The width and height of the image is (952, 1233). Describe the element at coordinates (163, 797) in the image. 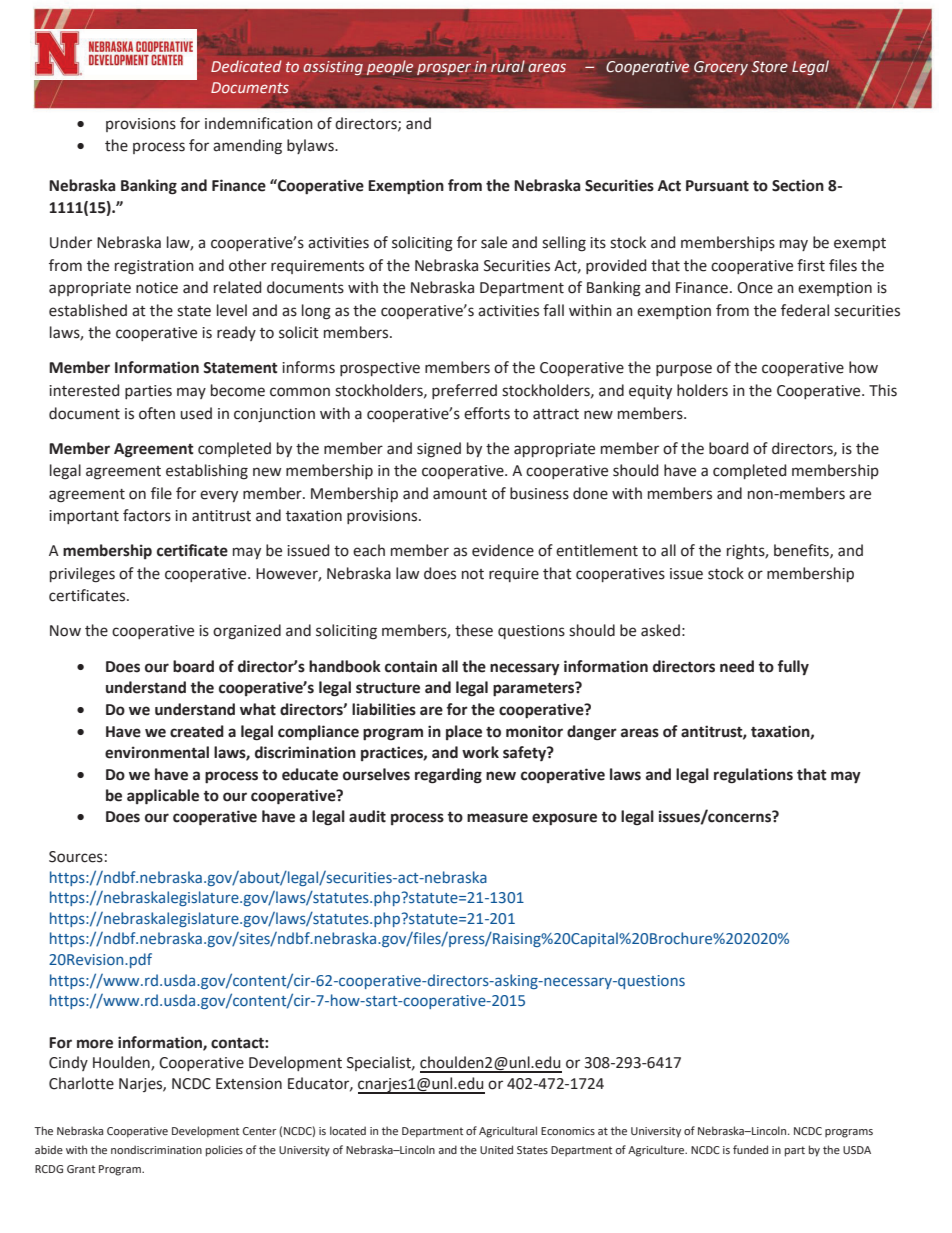

I see `applicable` at that location.
